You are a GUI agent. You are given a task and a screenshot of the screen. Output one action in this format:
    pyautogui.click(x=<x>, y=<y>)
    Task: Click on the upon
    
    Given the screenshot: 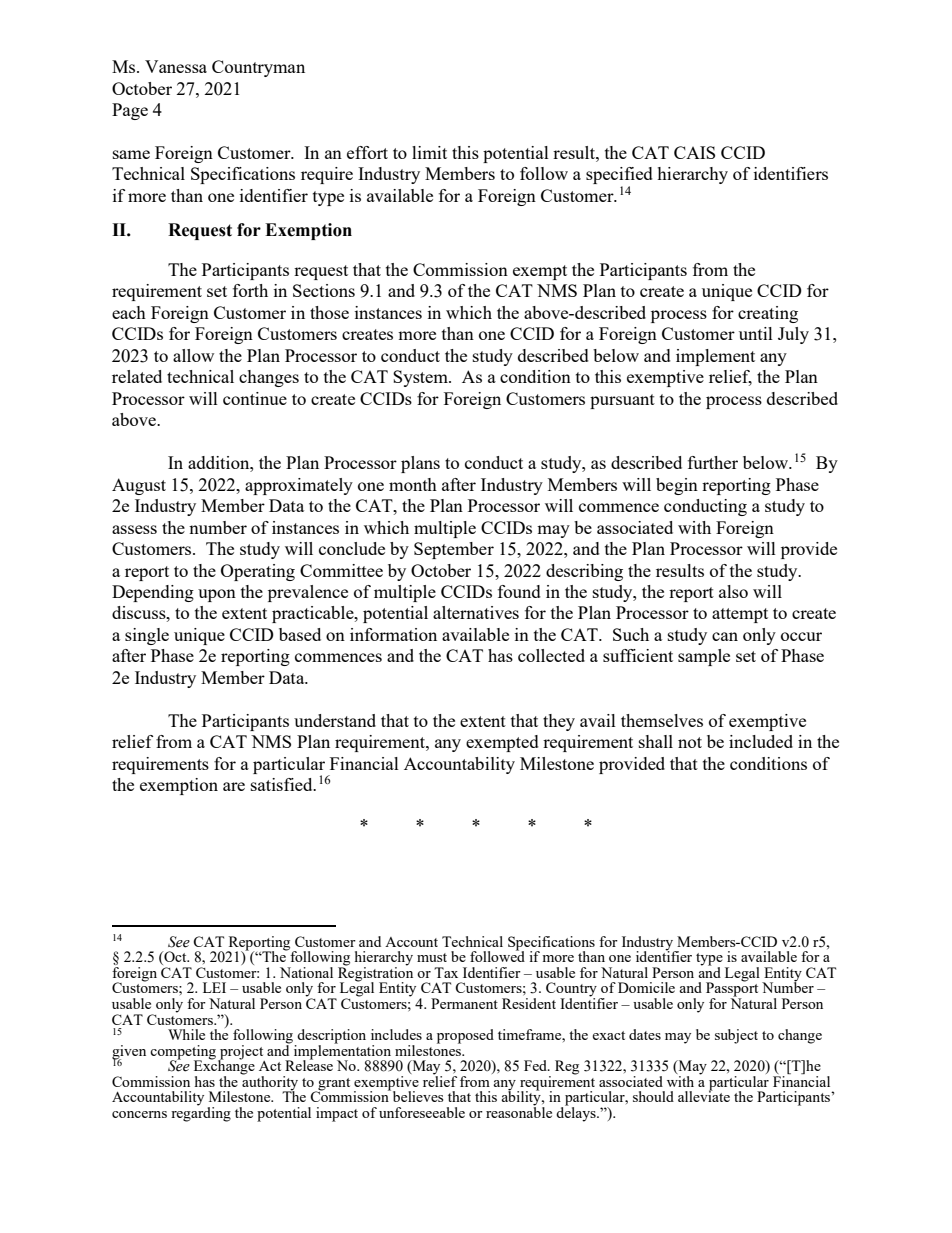 What is the action you would take?
    pyautogui.click(x=217, y=595)
